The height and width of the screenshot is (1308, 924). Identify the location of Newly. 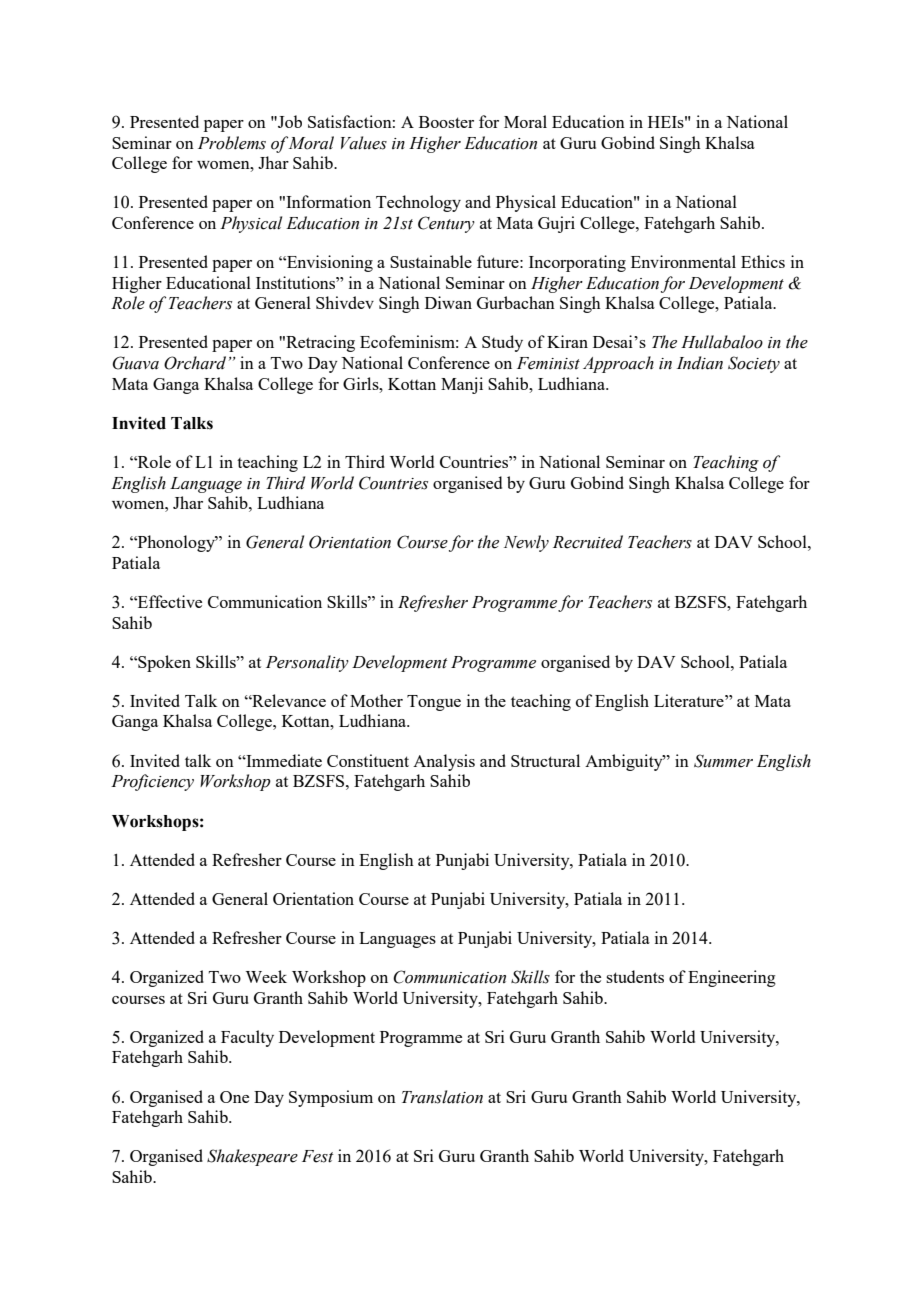
(526, 543).
